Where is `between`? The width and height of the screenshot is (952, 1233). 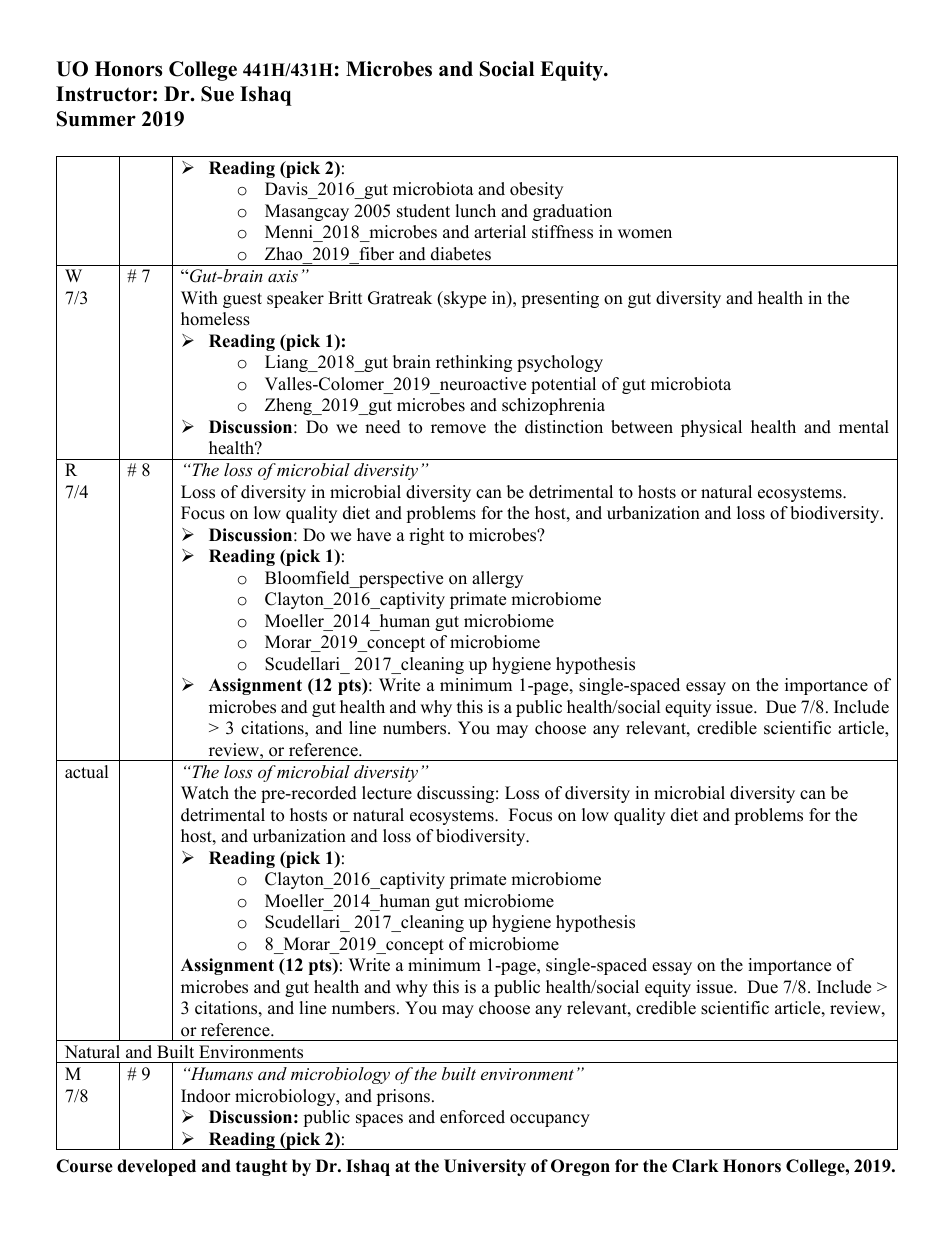 between is located at coordinates (642, 427).
